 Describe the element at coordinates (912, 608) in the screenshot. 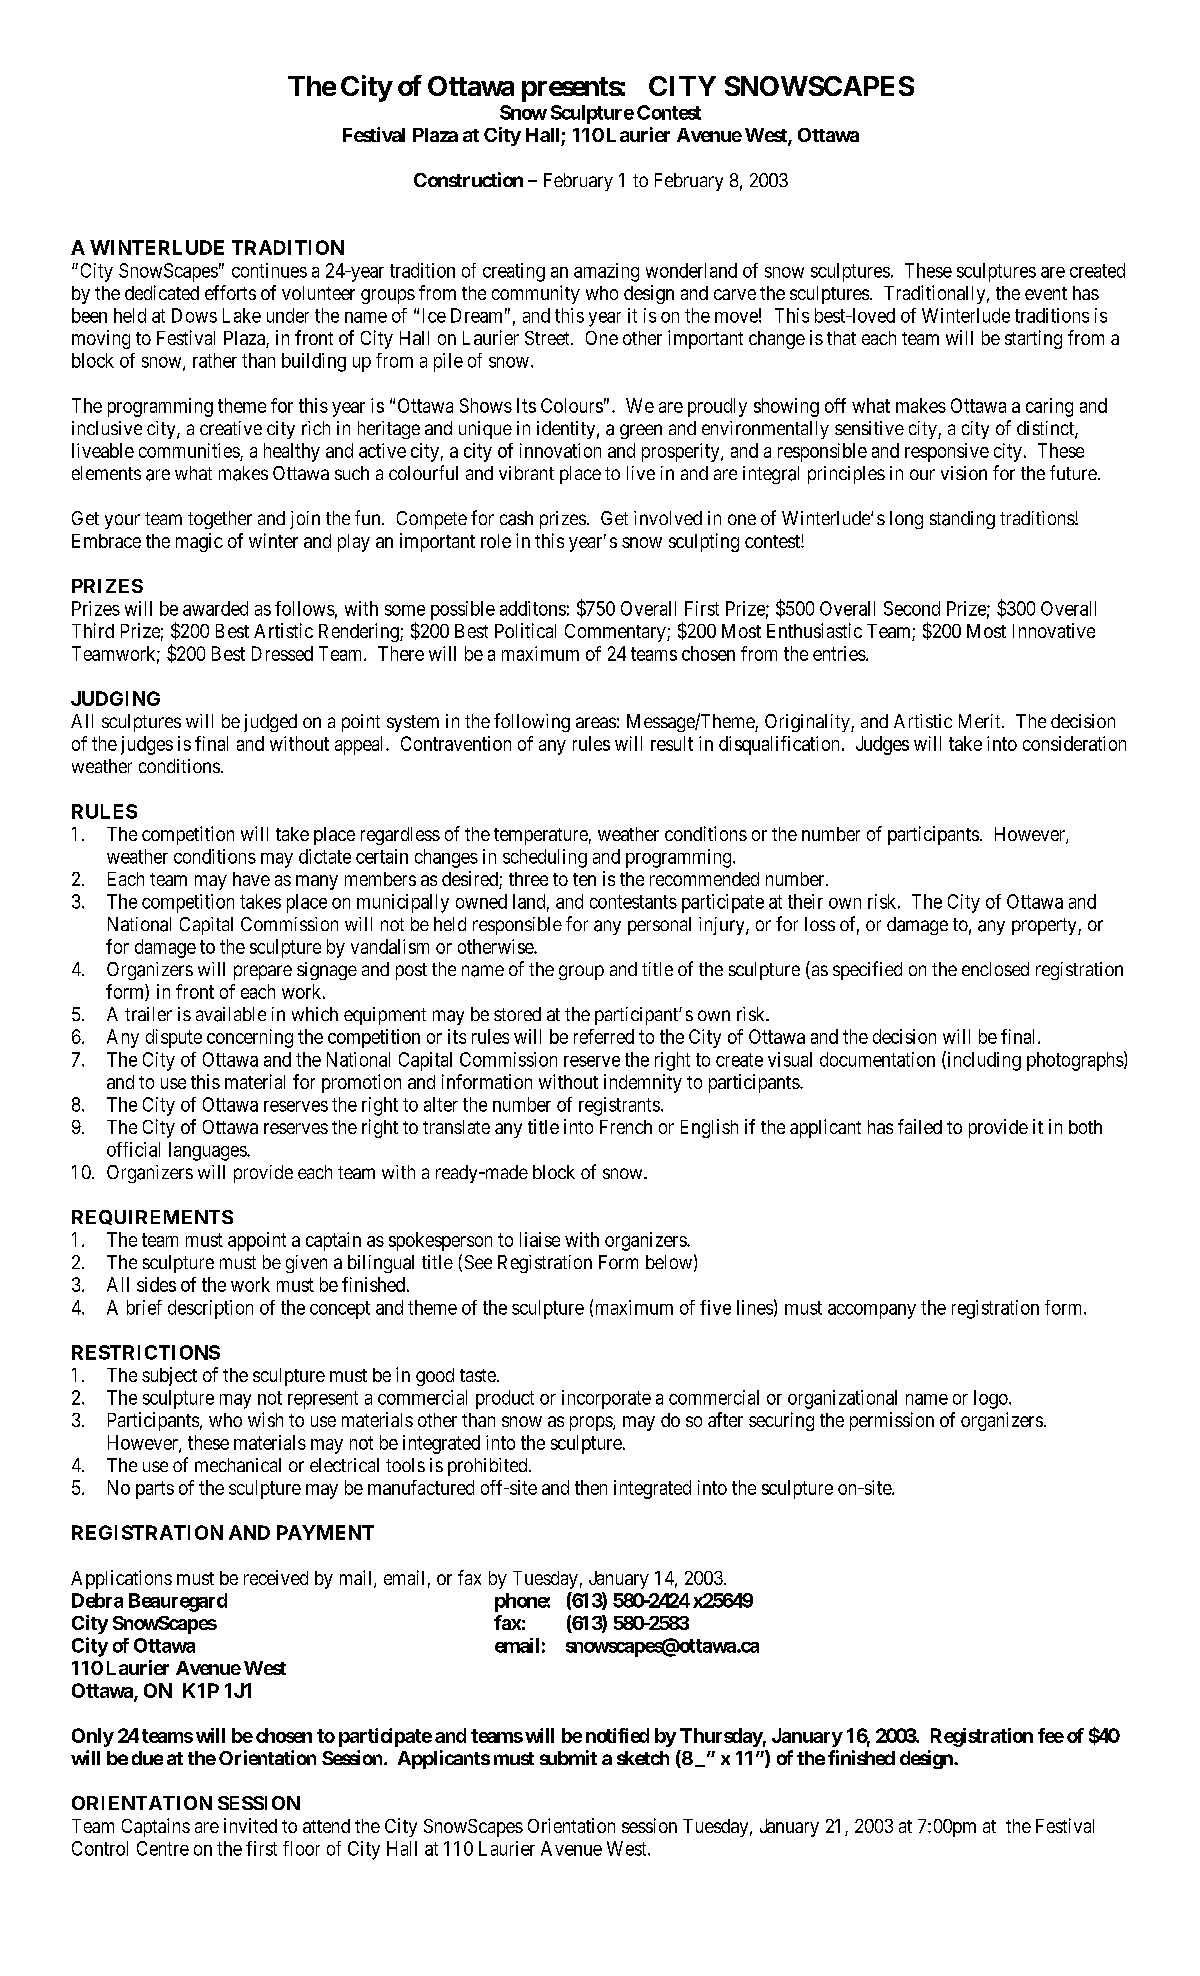

I see `Second` at that location.
